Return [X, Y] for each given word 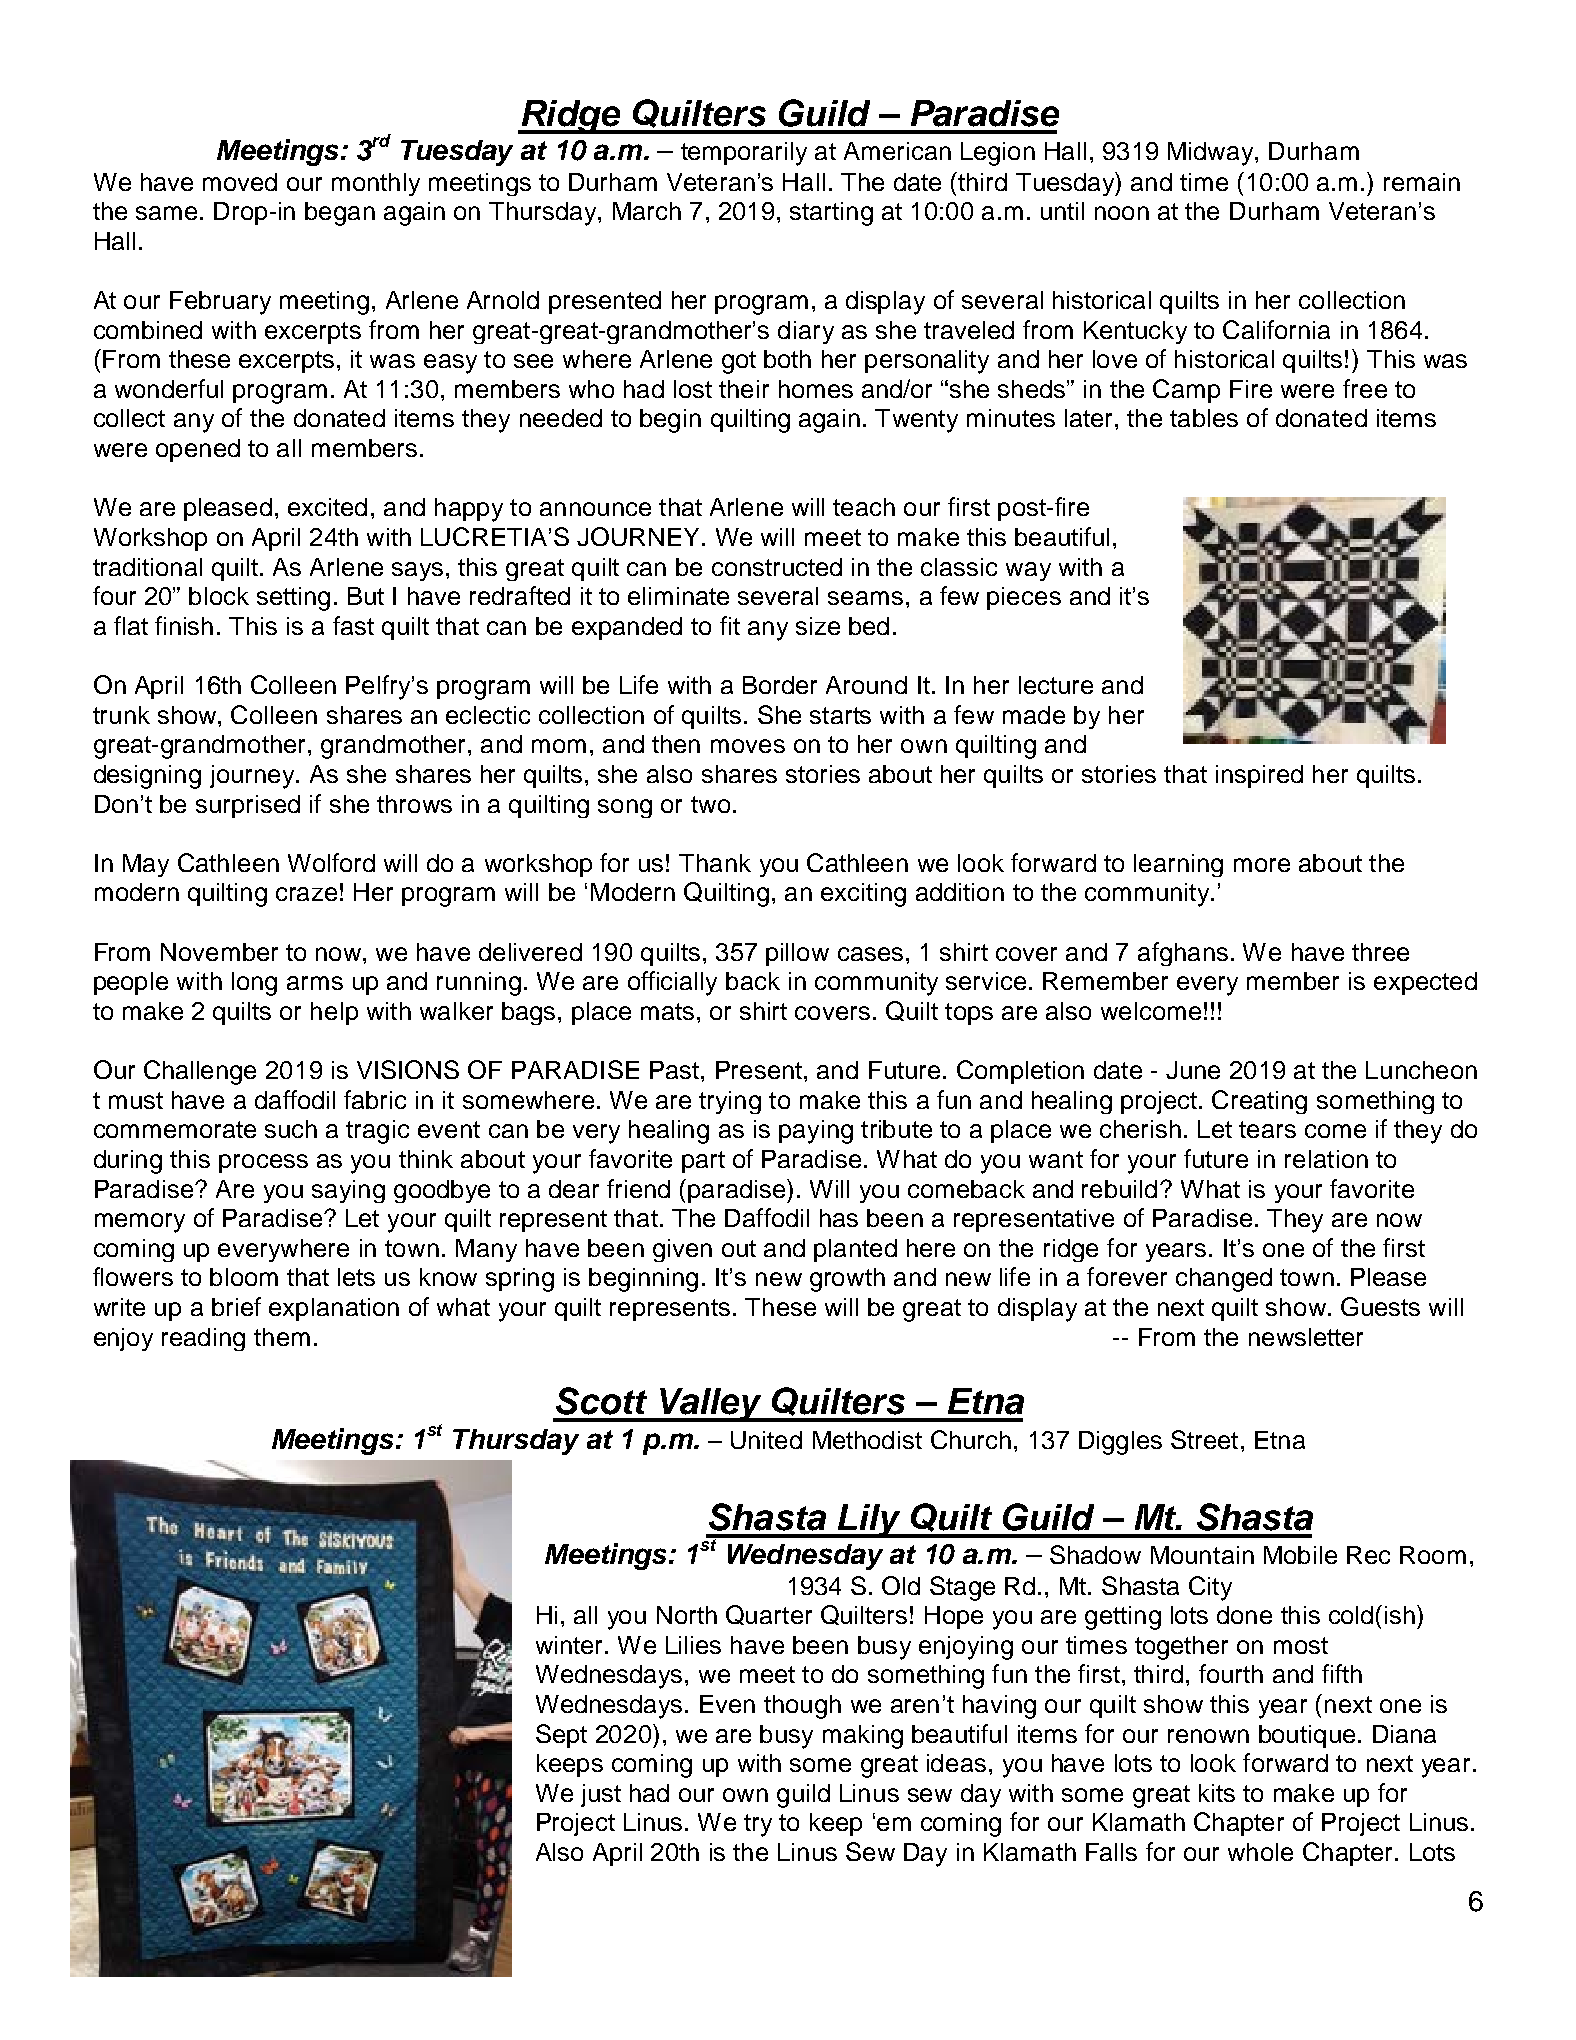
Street [1204, 1439]
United [766, 1440]
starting [831, 214]
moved [240, 182]
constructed [777, 567]
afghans [1183, 954]
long [254, 984]
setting [293, 599]
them [282, 1337]
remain [1422, 182]
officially [672, 983]
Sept [561, 1736]
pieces [1024, 598]
